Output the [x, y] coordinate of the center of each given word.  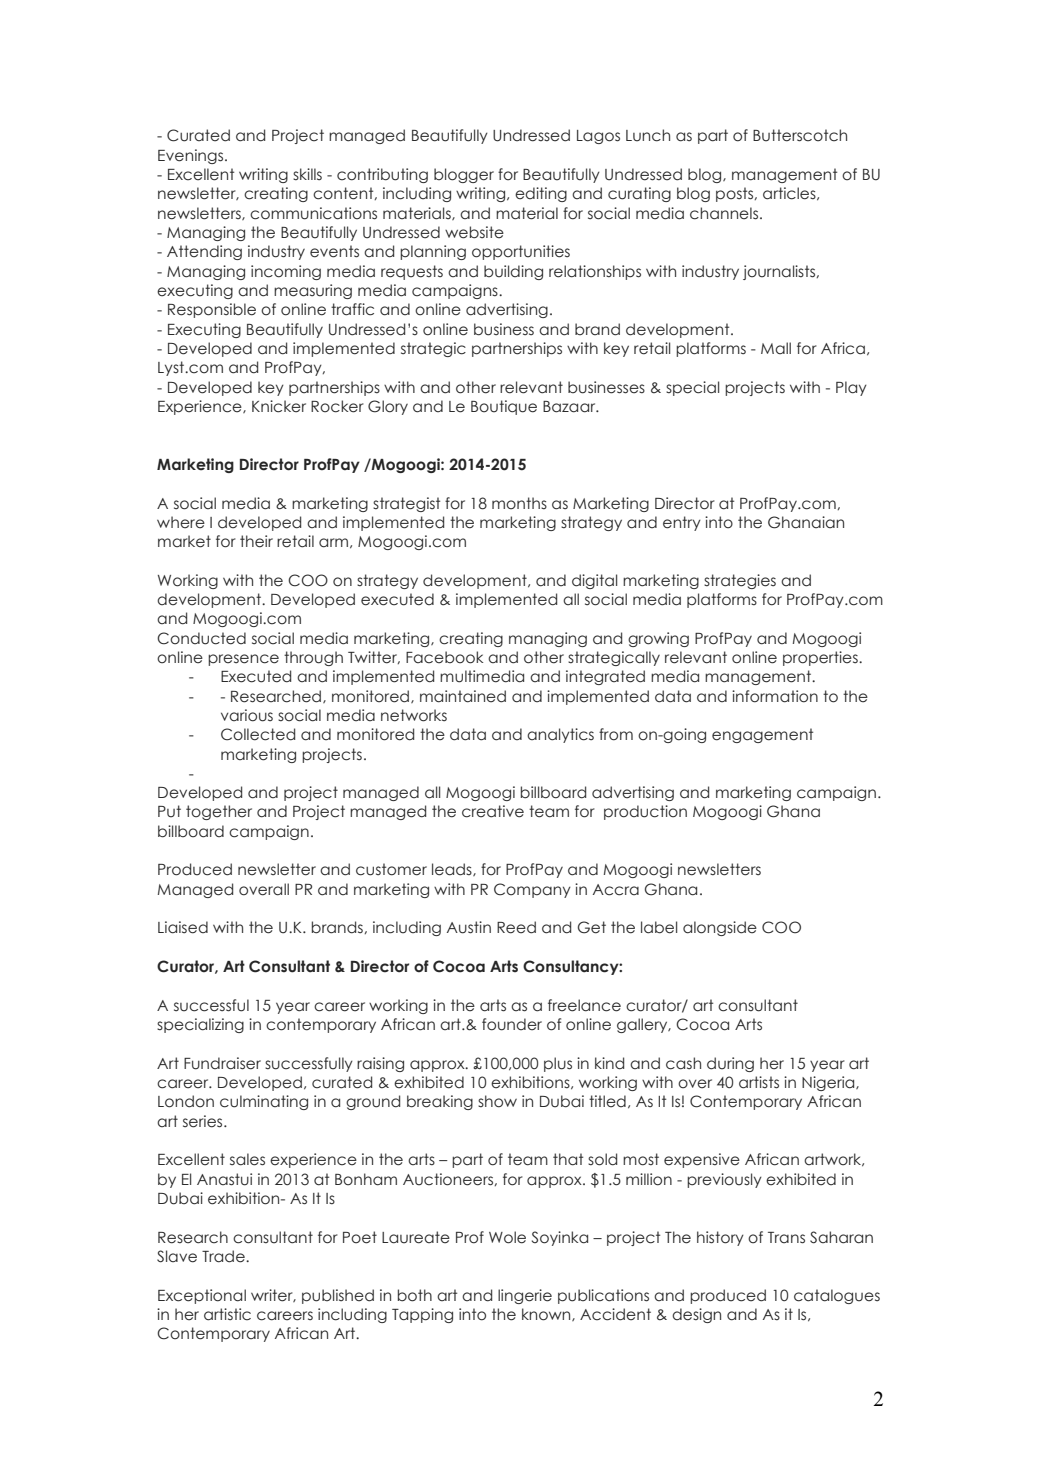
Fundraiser [222, 1063]
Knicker [279, 406]
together [219, 812]
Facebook [444, 657]
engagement [762, 735]
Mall [776, 348]
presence [243, 660]
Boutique [504, 407]
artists [759, 1082]
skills [307, 174]
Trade [224, 1256]
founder [512, 1024]
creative [493, 811]
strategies [740, 581]
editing [541, 194]
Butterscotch [800, 135]
